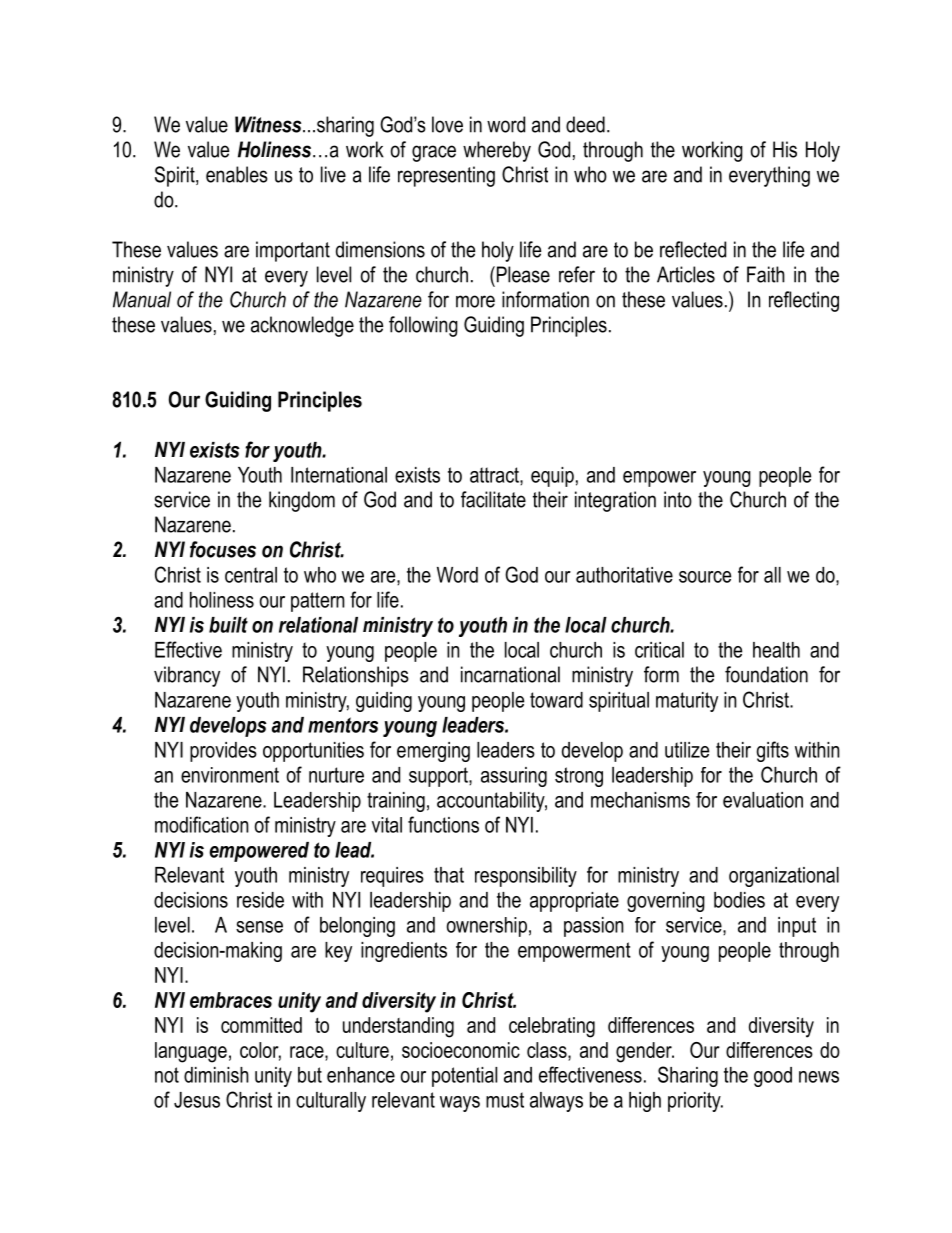 This image has height=1233, width=952. Describe the element at coordinates (302, 326) in the image. I see `acknowledge` at that location.
